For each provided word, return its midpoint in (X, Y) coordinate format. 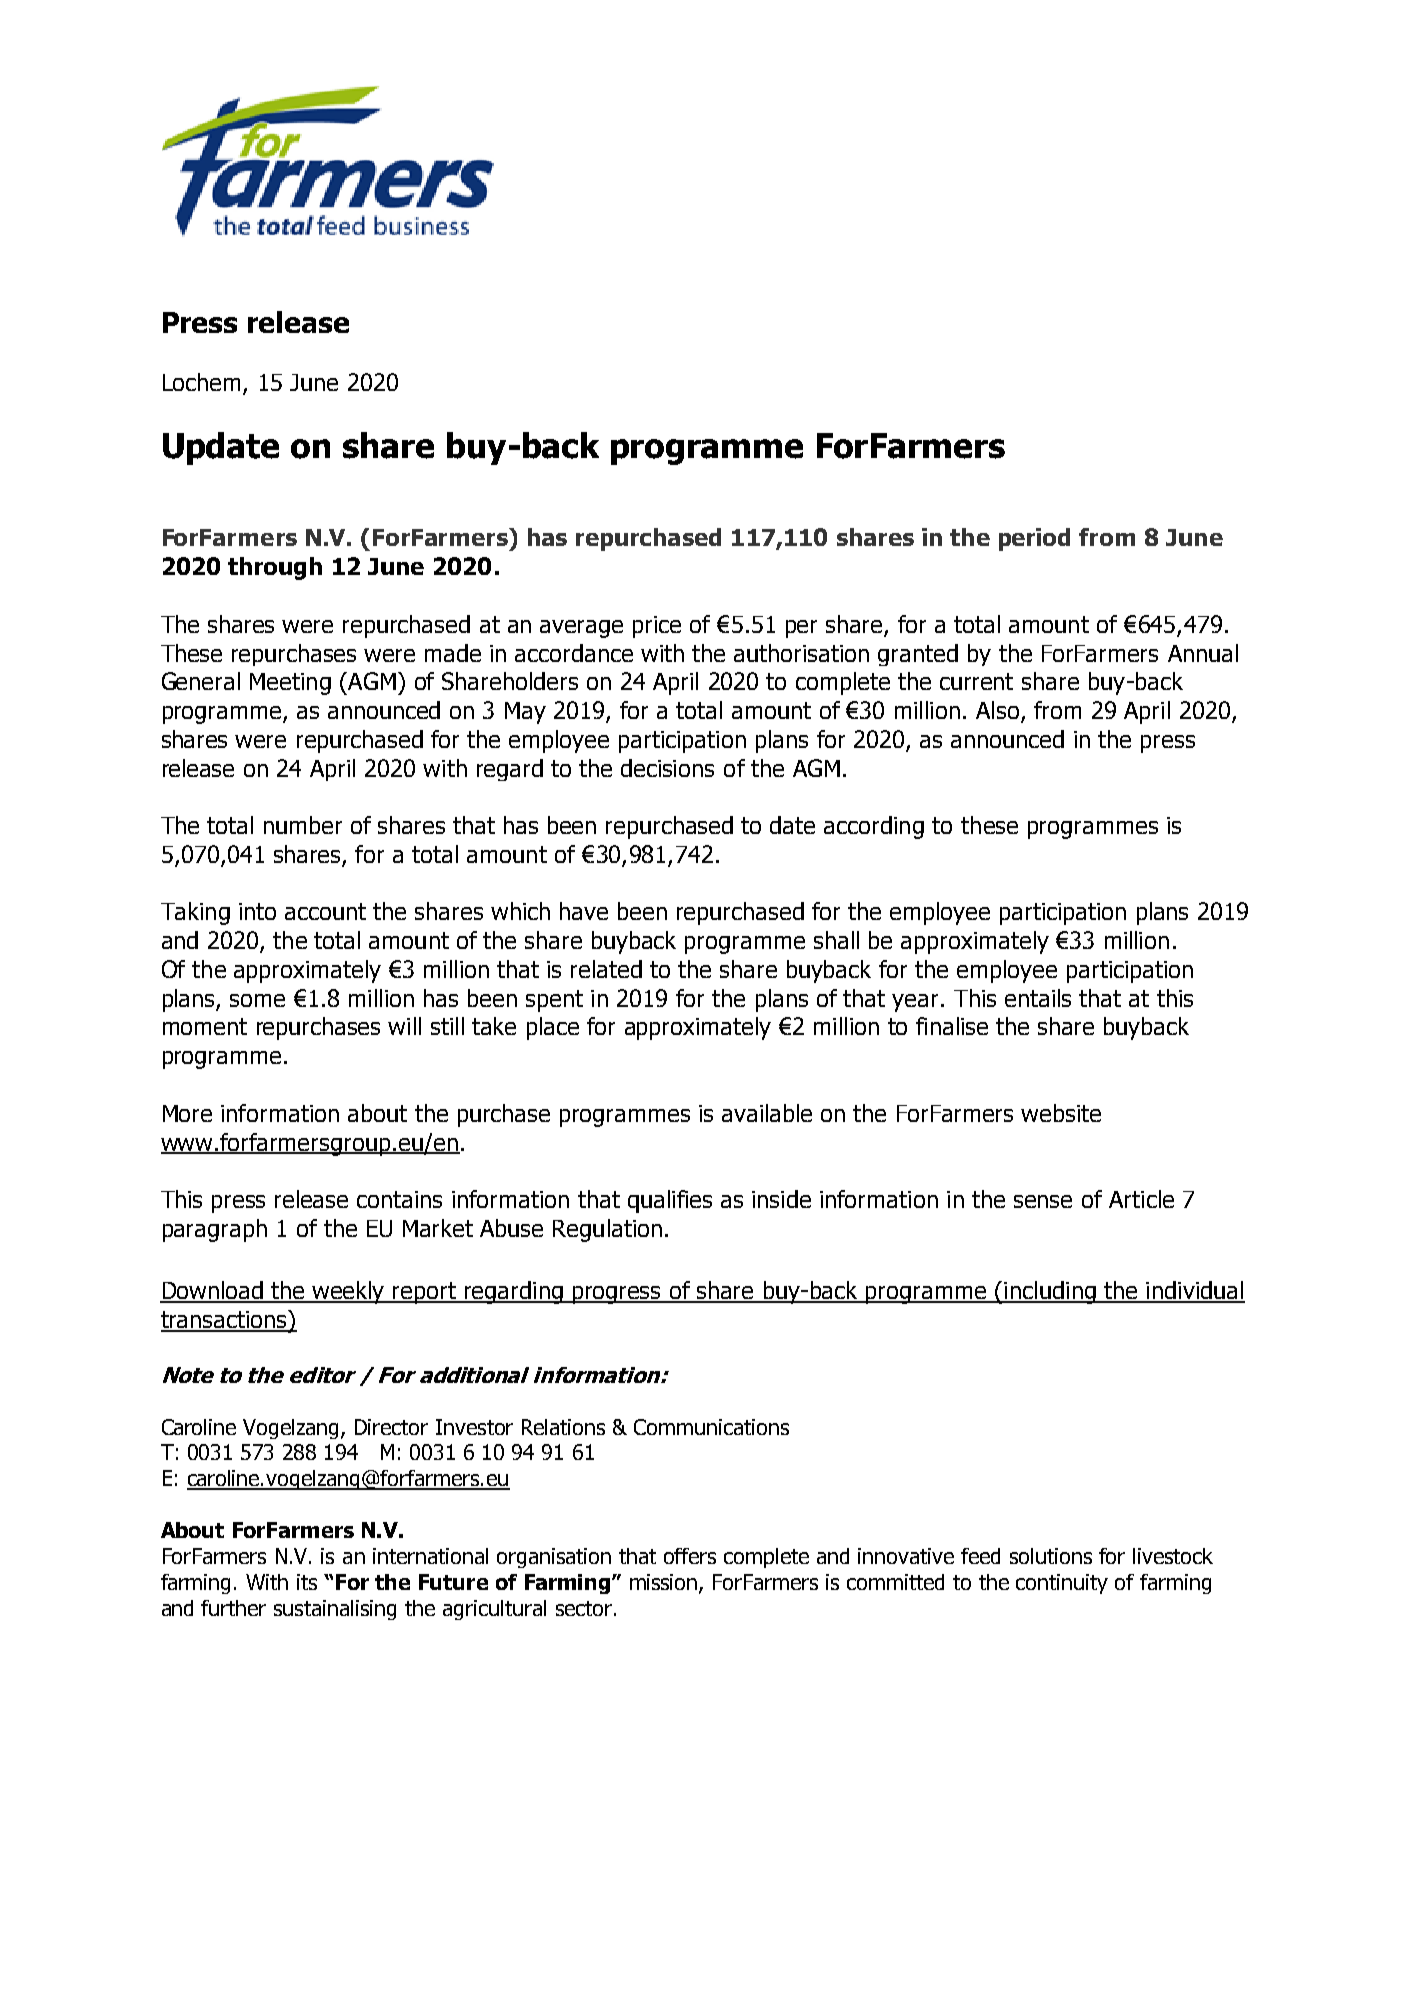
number (303, 825)
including (1050, 1292)
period (1034, 539)
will (404, 1026)
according (874, 827)
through (275, 568)
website (1061, 1113)
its (307, 1582)
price (657, 627)
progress (616, 1295)
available (767, 1113)
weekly (349, 1292)
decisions (667, 768)
